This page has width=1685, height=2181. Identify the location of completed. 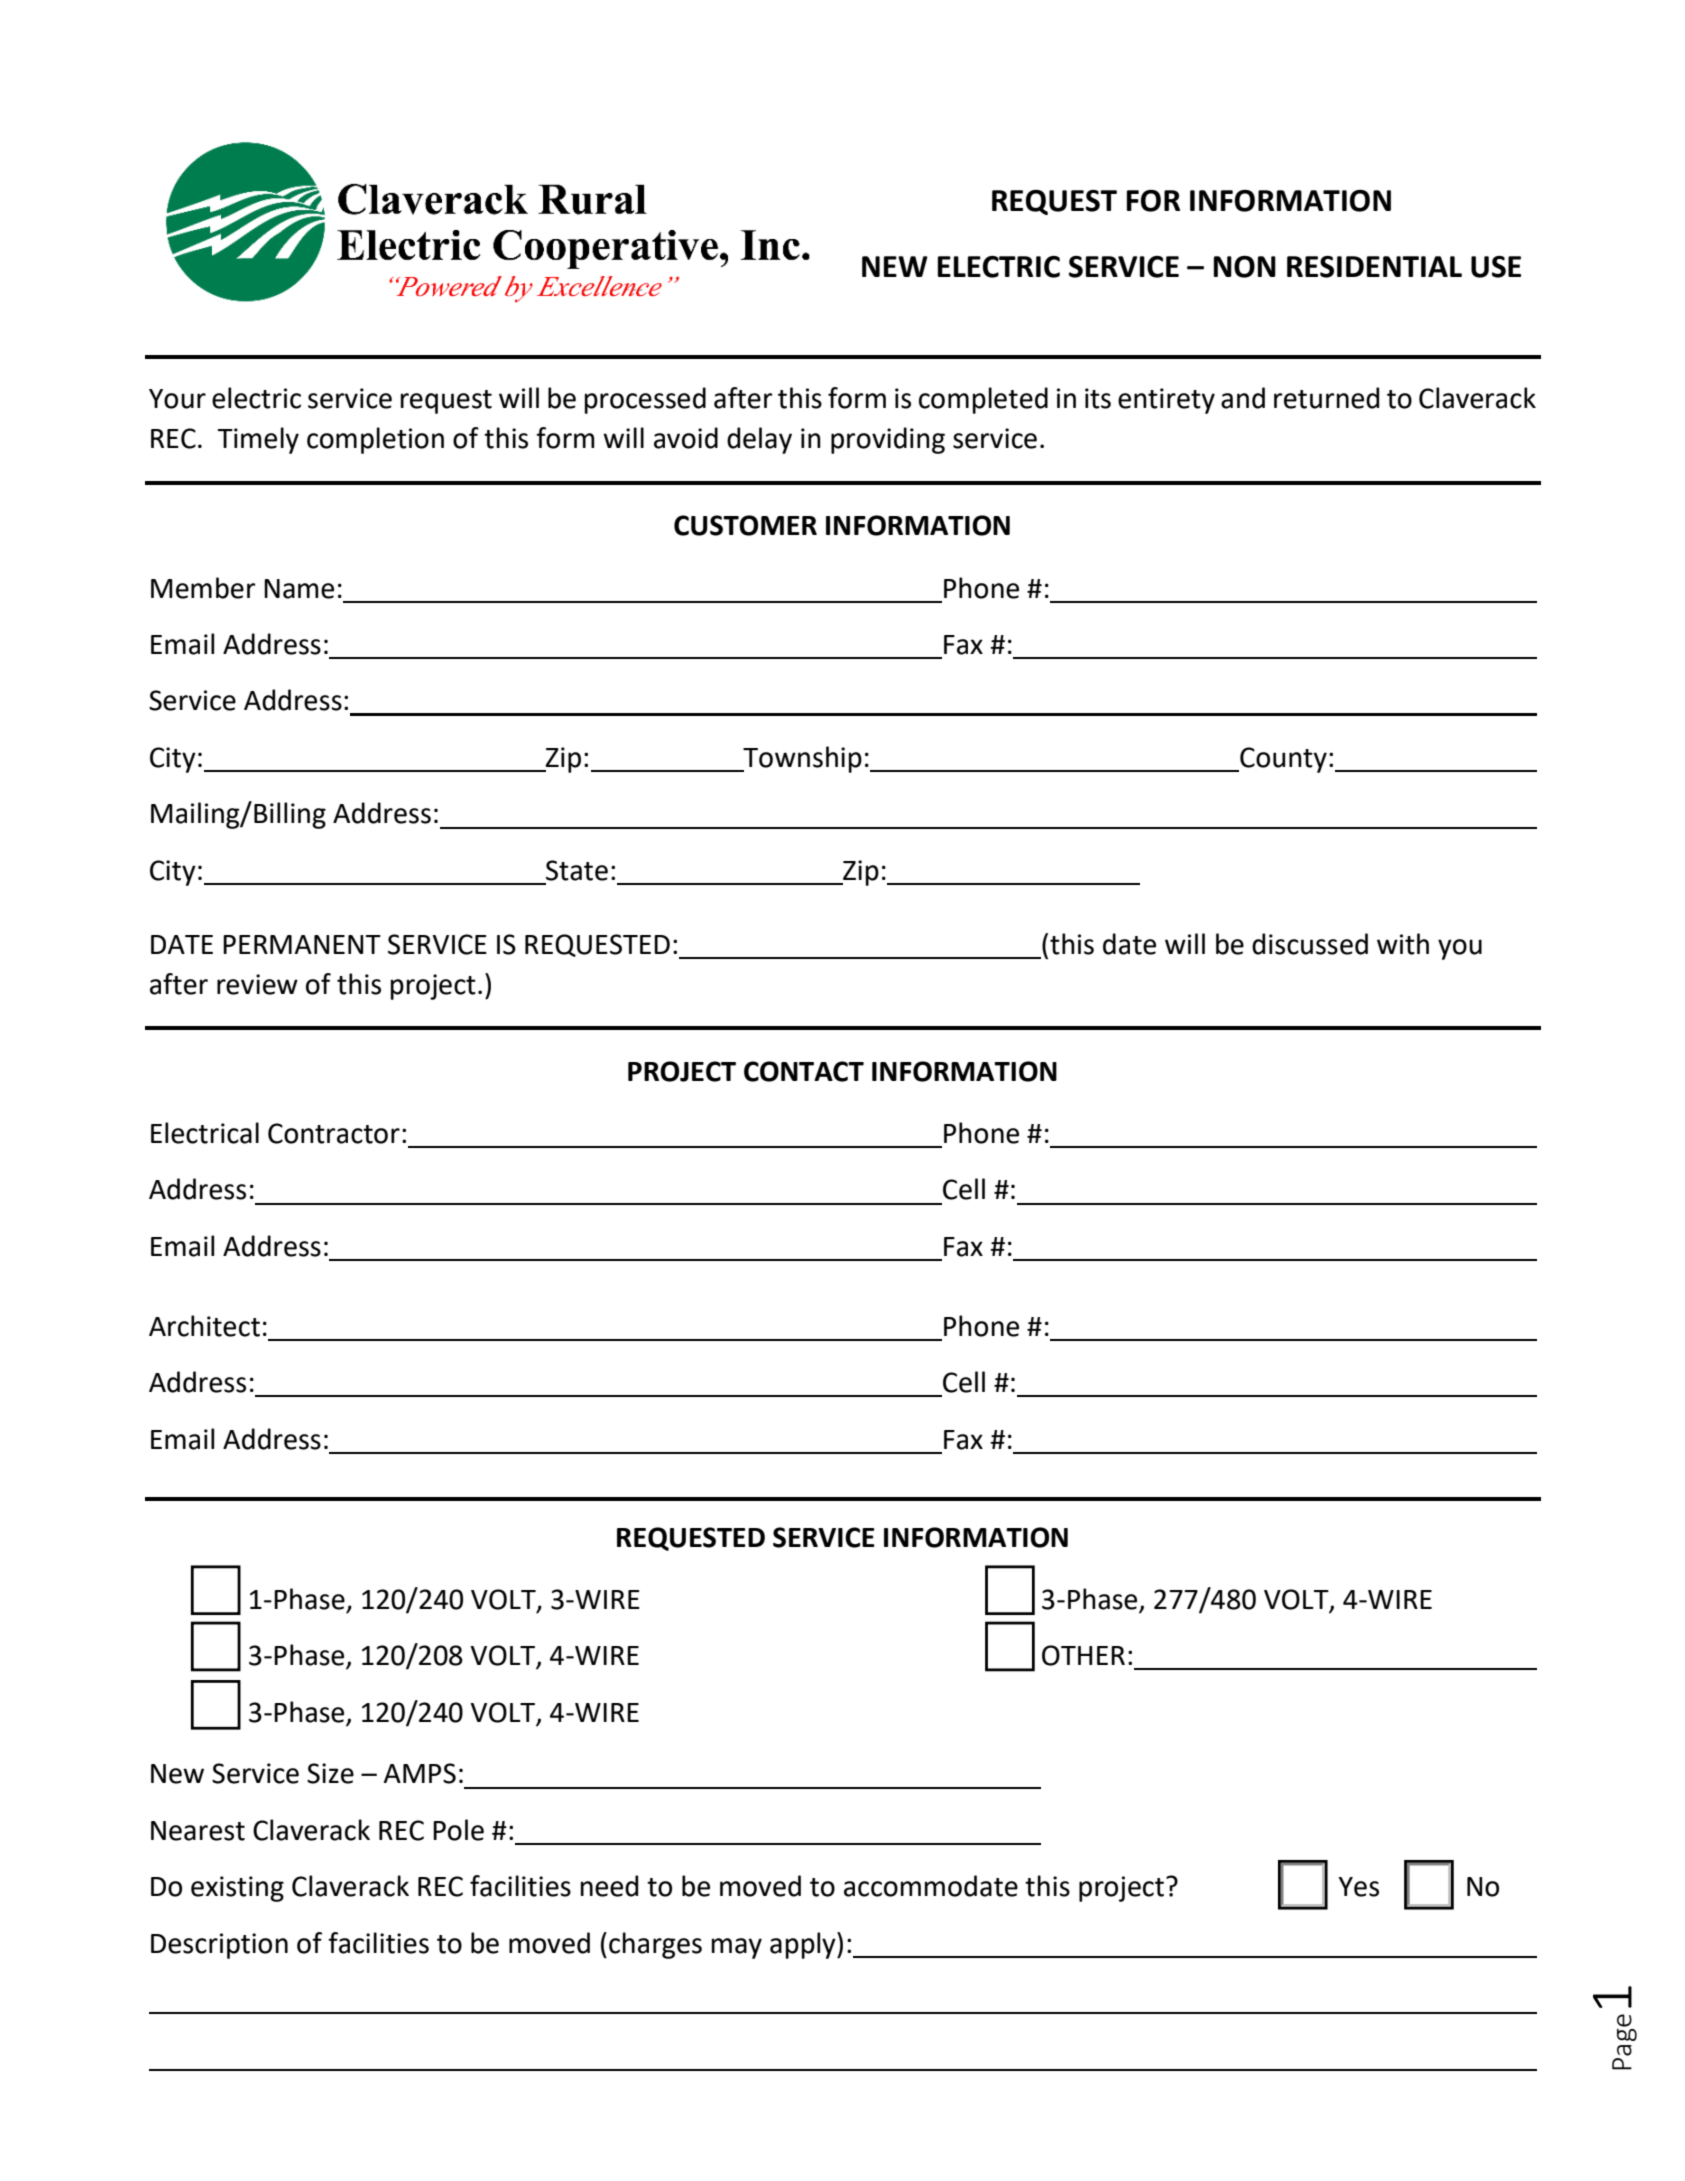
(983, 400).
